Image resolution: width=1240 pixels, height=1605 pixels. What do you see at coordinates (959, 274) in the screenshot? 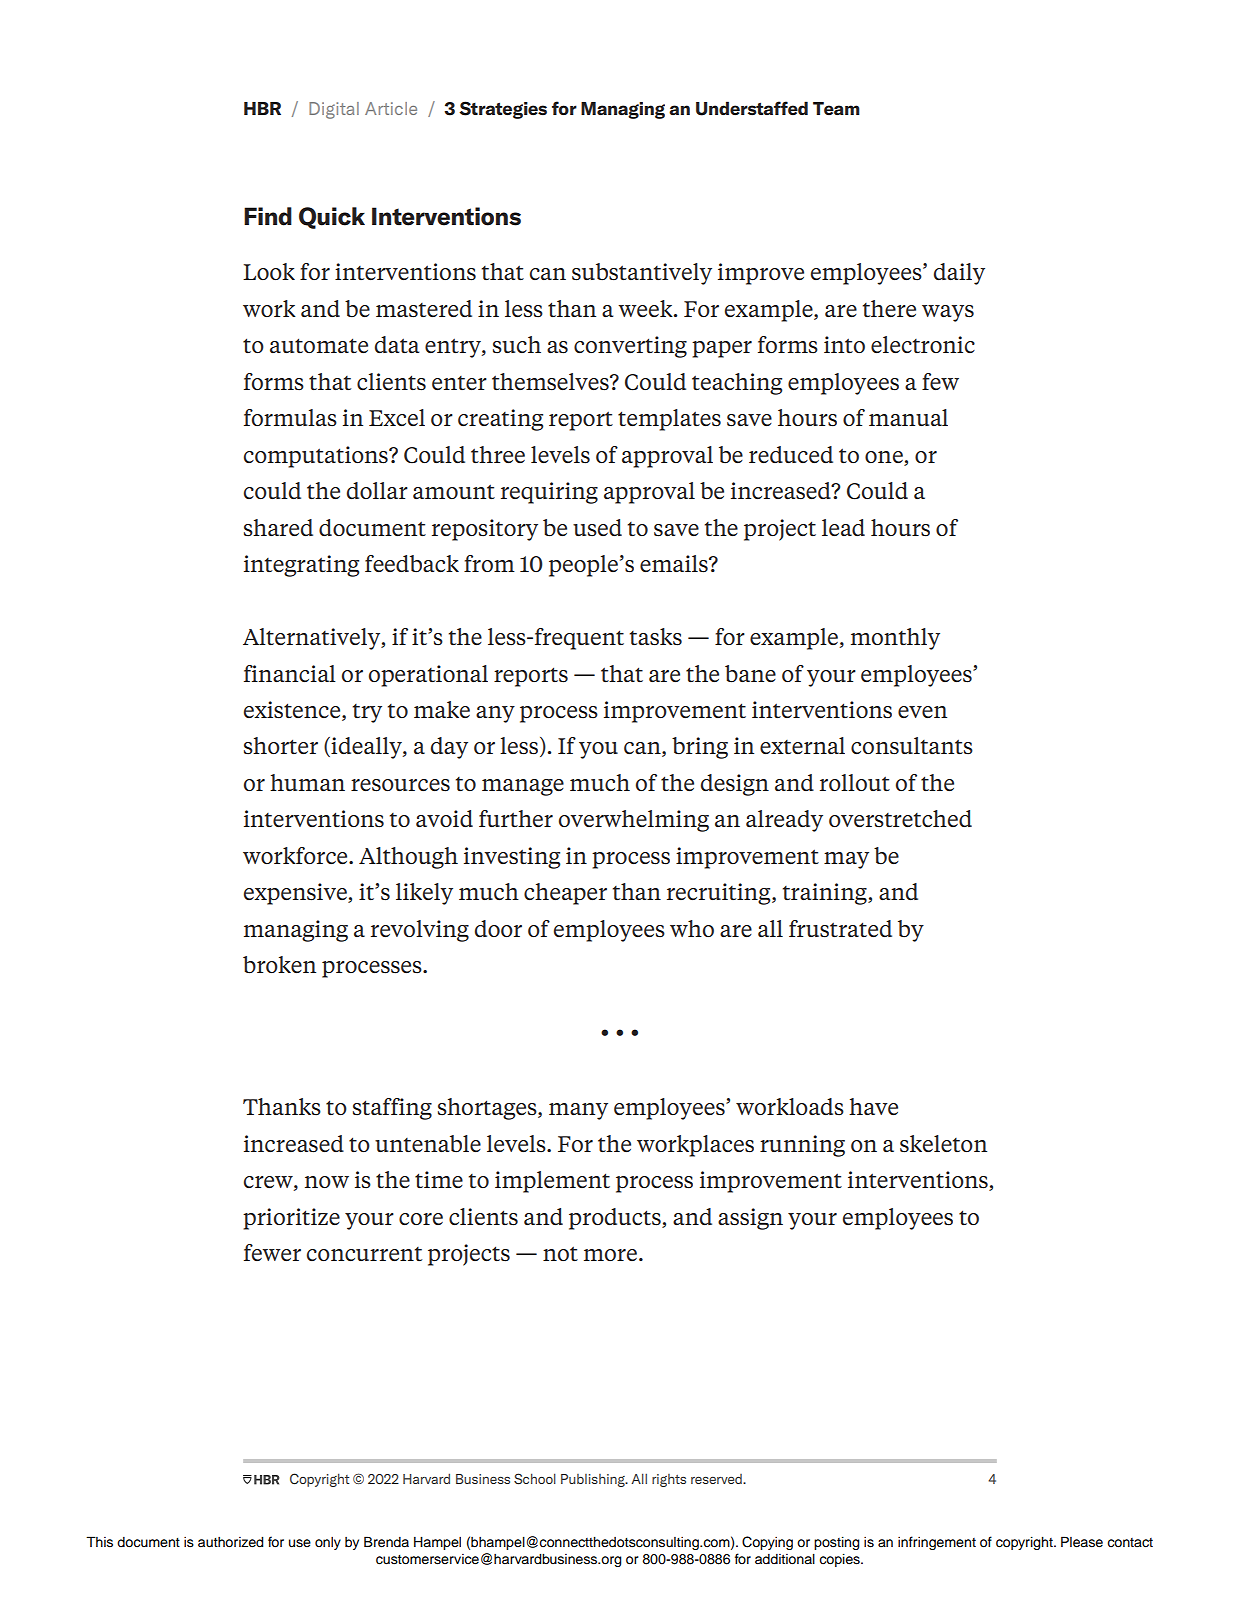
I see `daily` at bounding box center [959, 274].
